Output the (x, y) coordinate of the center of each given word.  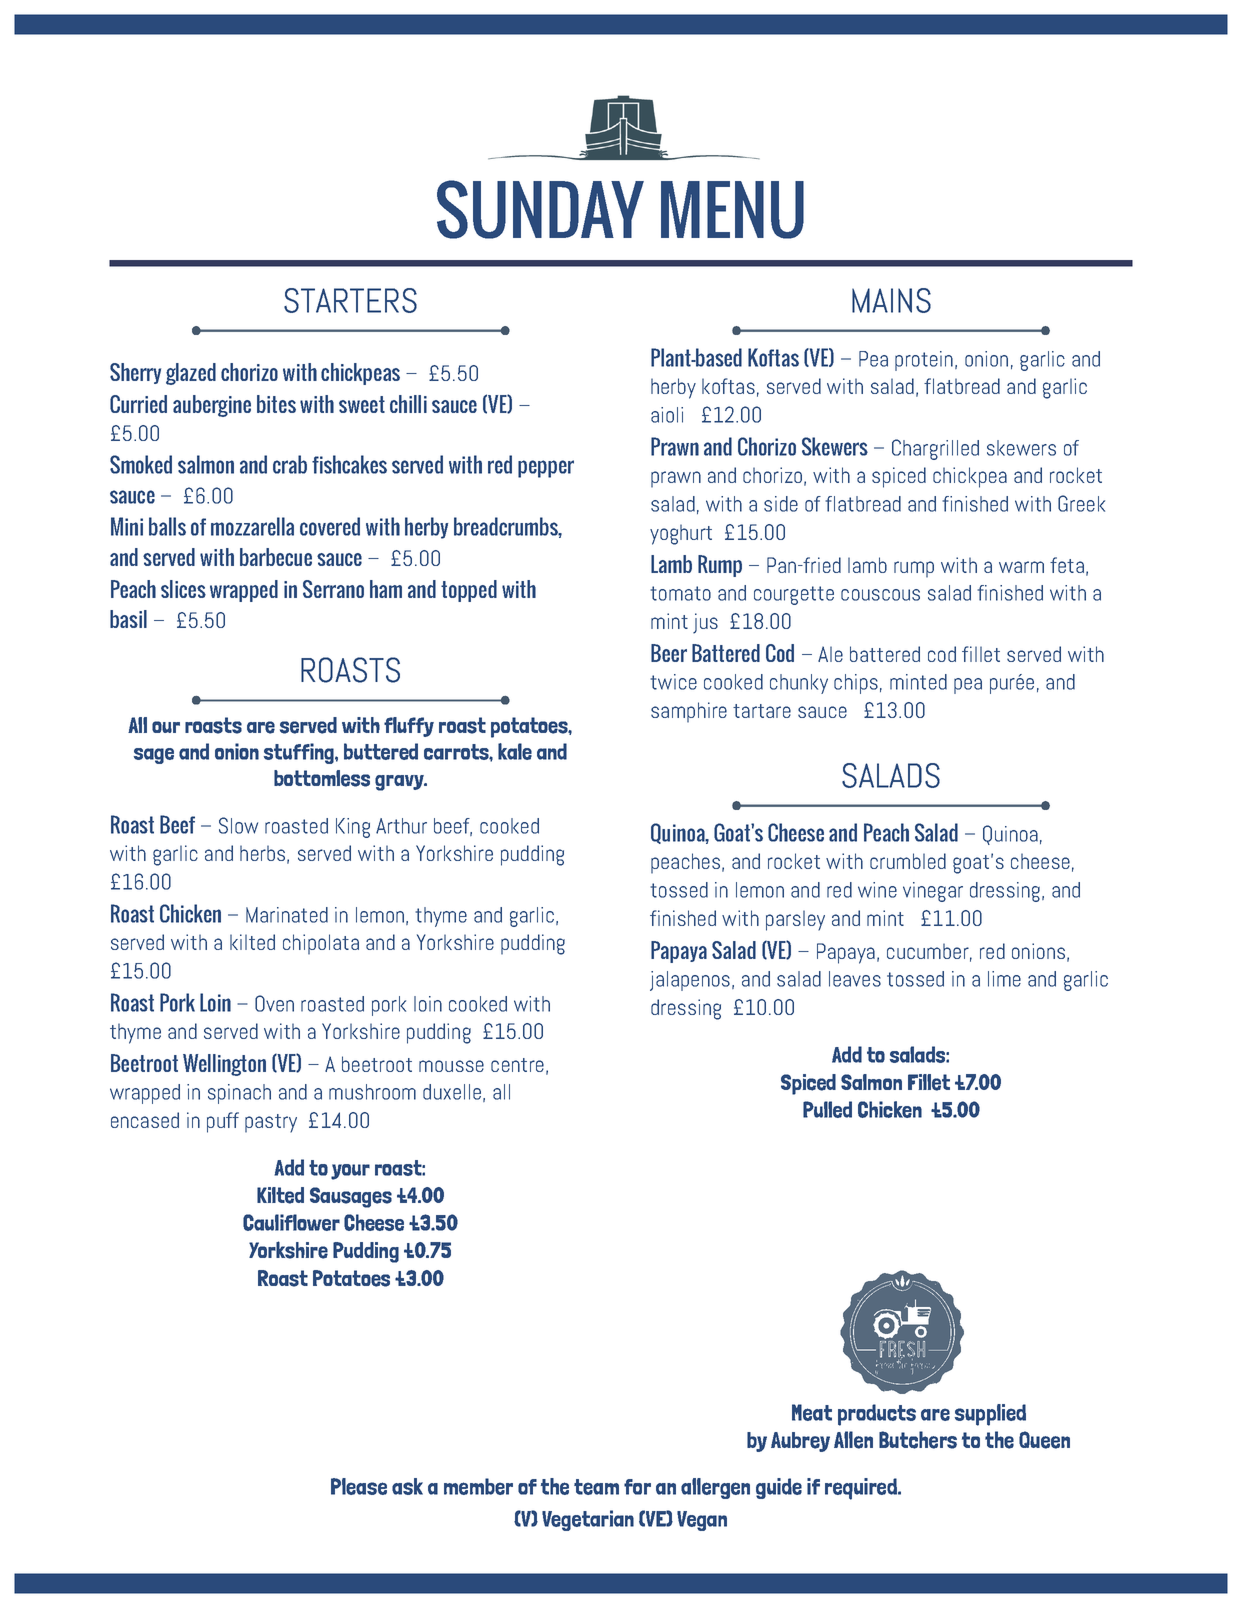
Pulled (827, 1109)
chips (856, 684)
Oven (274, 1003)
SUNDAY (540, 209)
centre (517, 1065)
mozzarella (252, 526)
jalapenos (690, 981)
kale (515, 751)
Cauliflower (291, 1222)
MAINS (891, 300)
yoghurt (681, 534)
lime (1004, 979)
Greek (1081, 503)
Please (359, 1486)
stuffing (300, 753)
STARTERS (350, 300)
